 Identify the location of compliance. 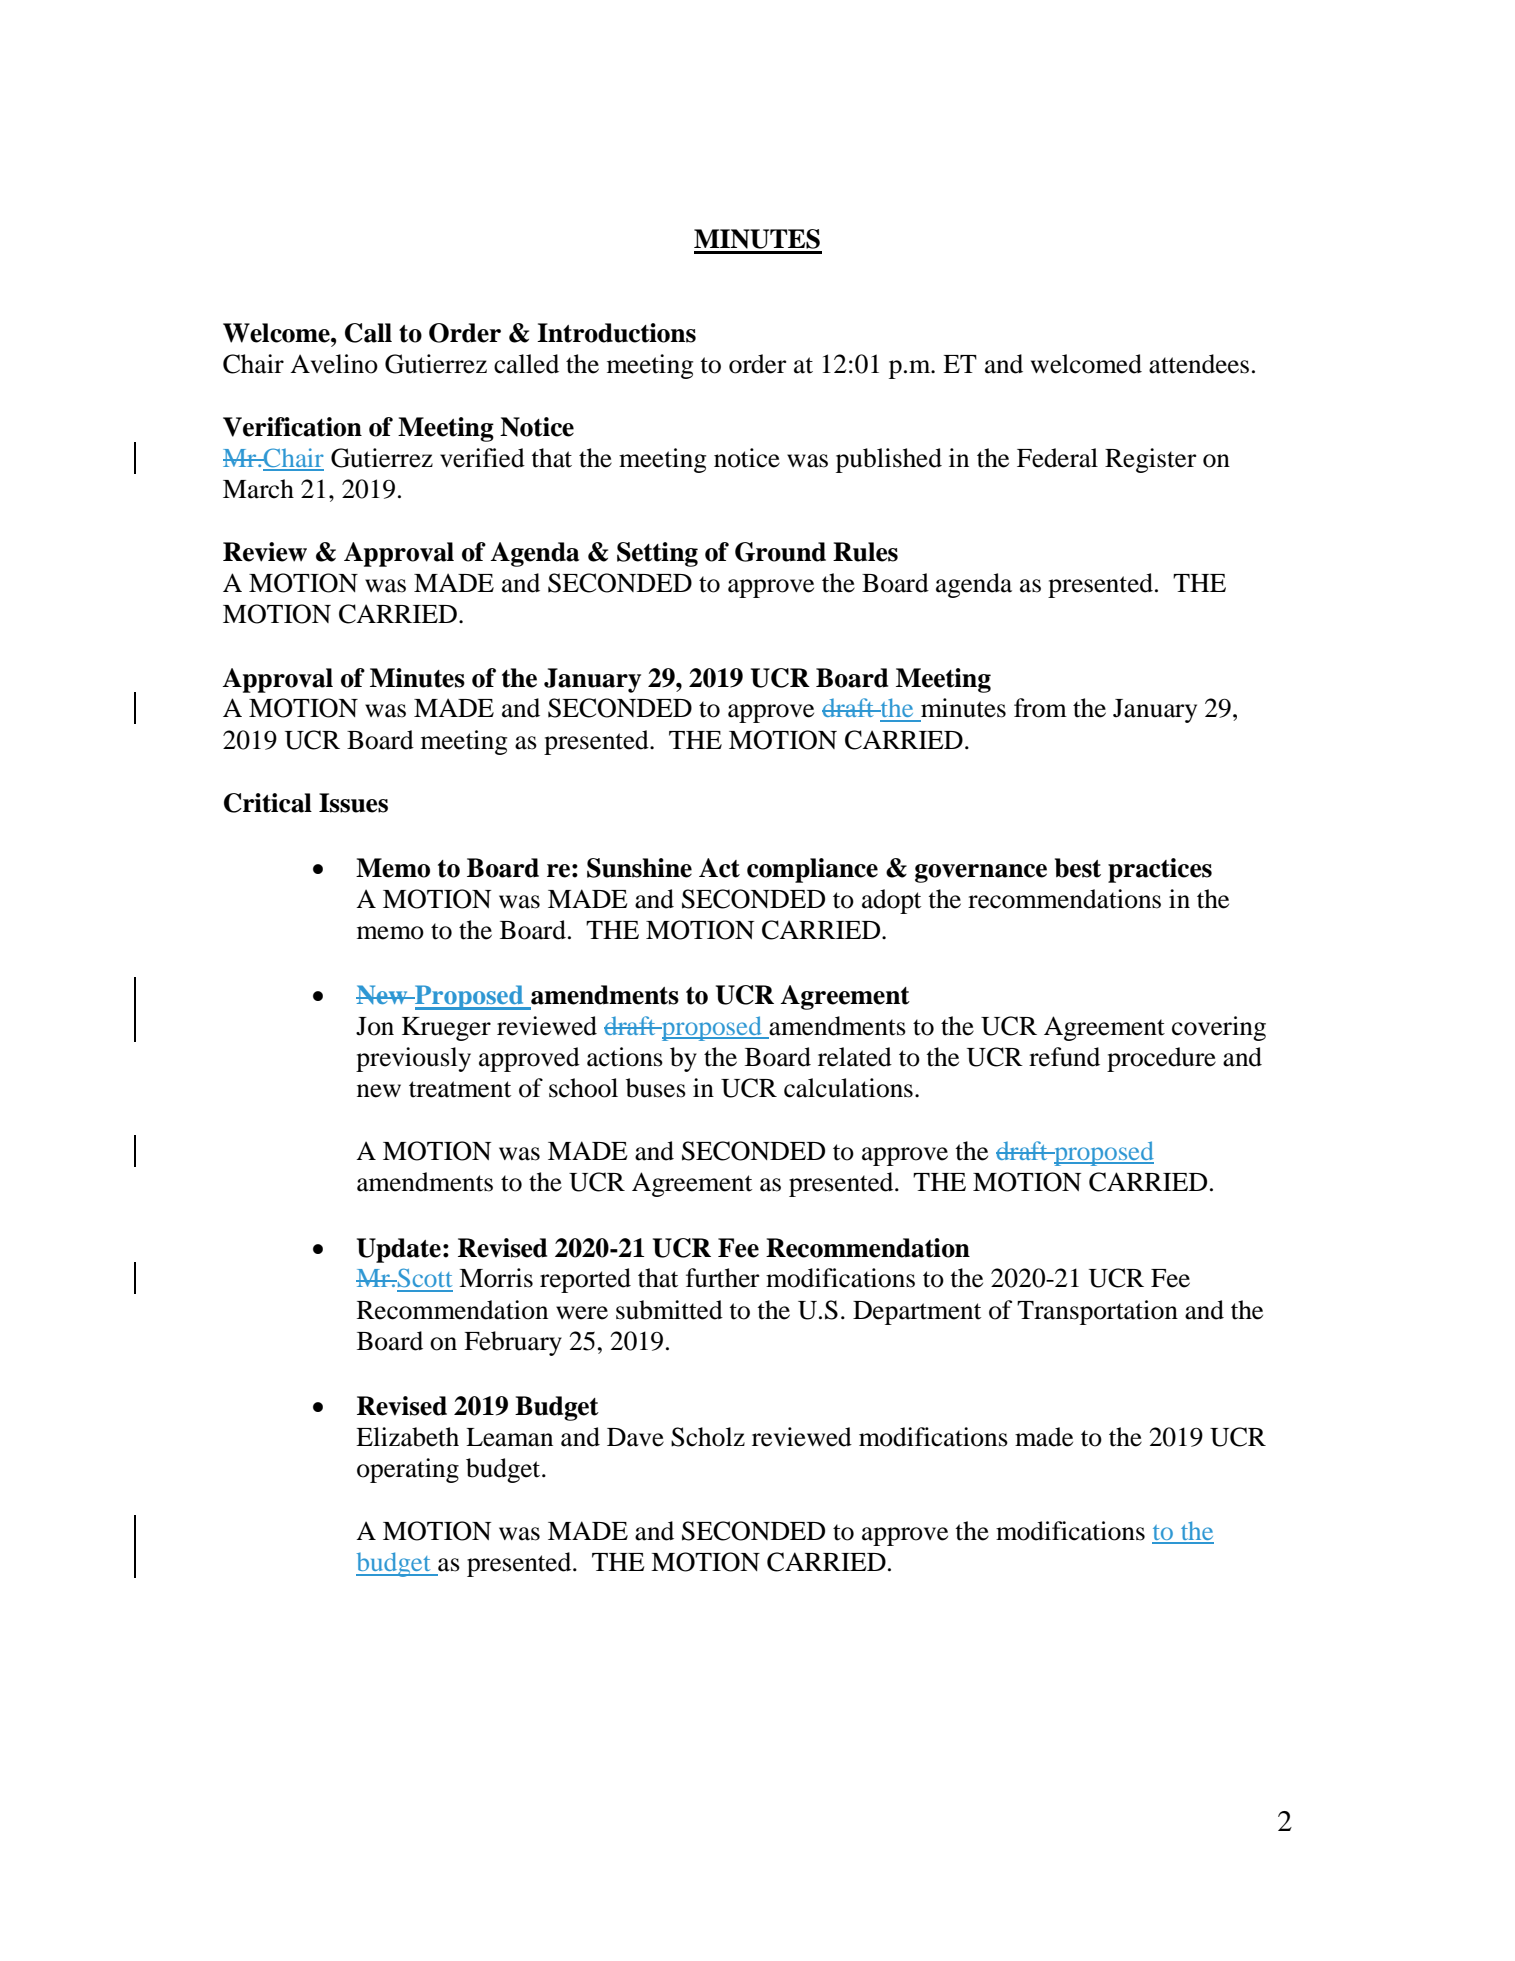
(812, 870).
